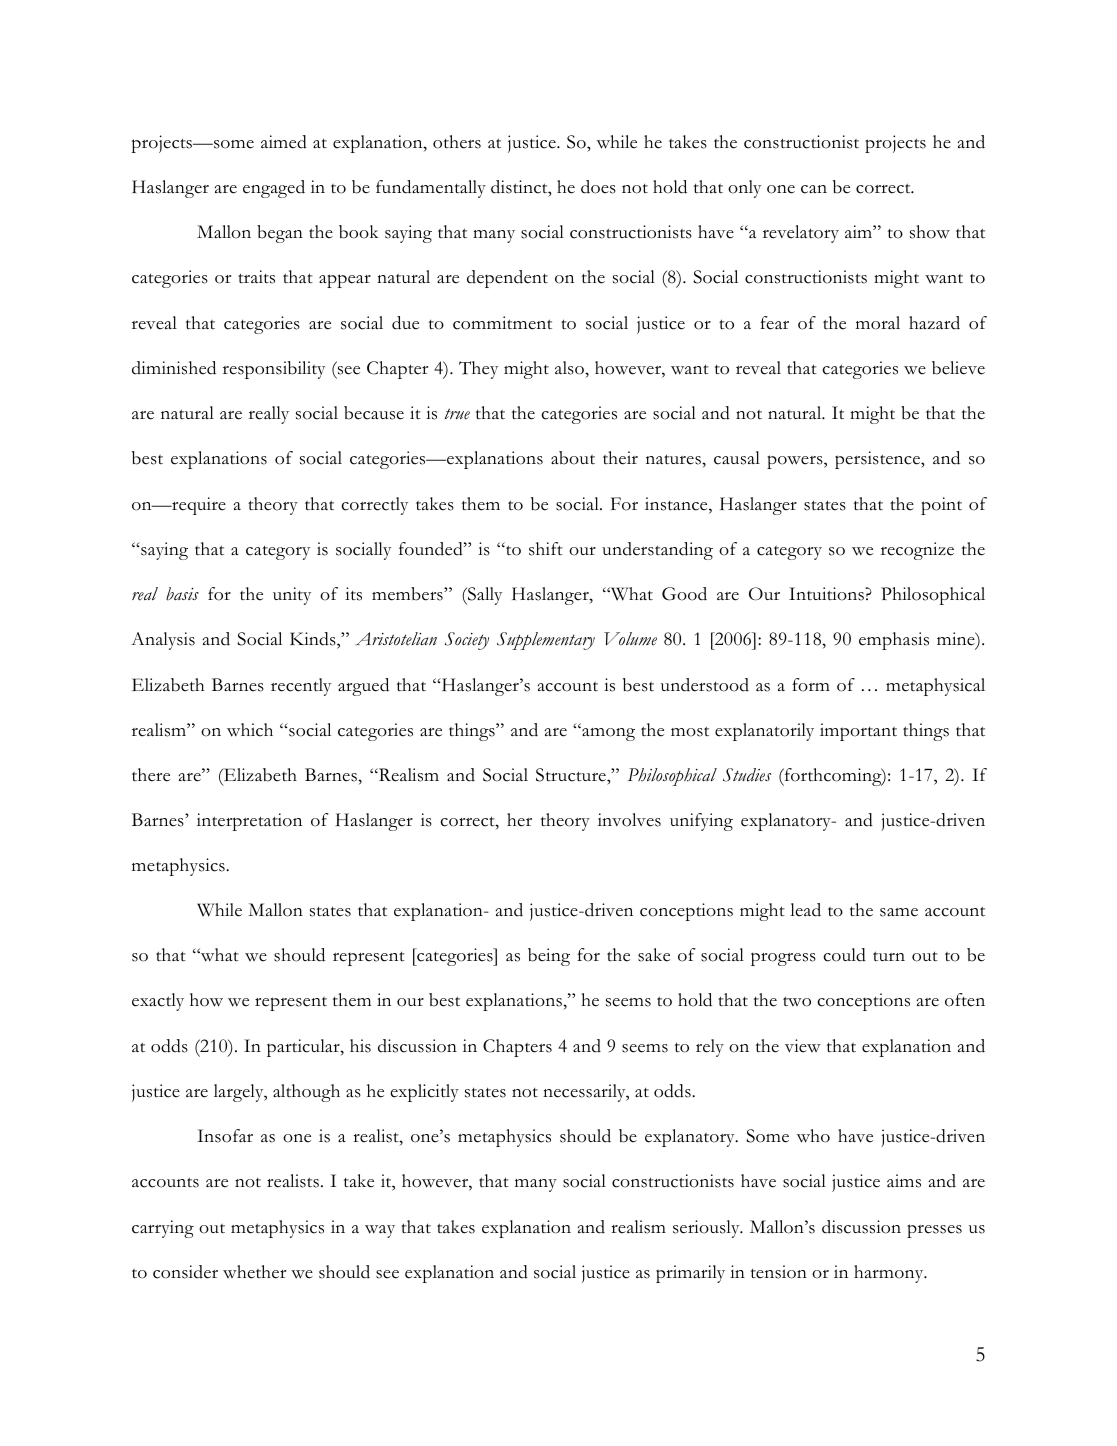  What do you see at coordinates (254, 1272) in the screenshot?
I see `whether` at bounding box center [254, 1272].
